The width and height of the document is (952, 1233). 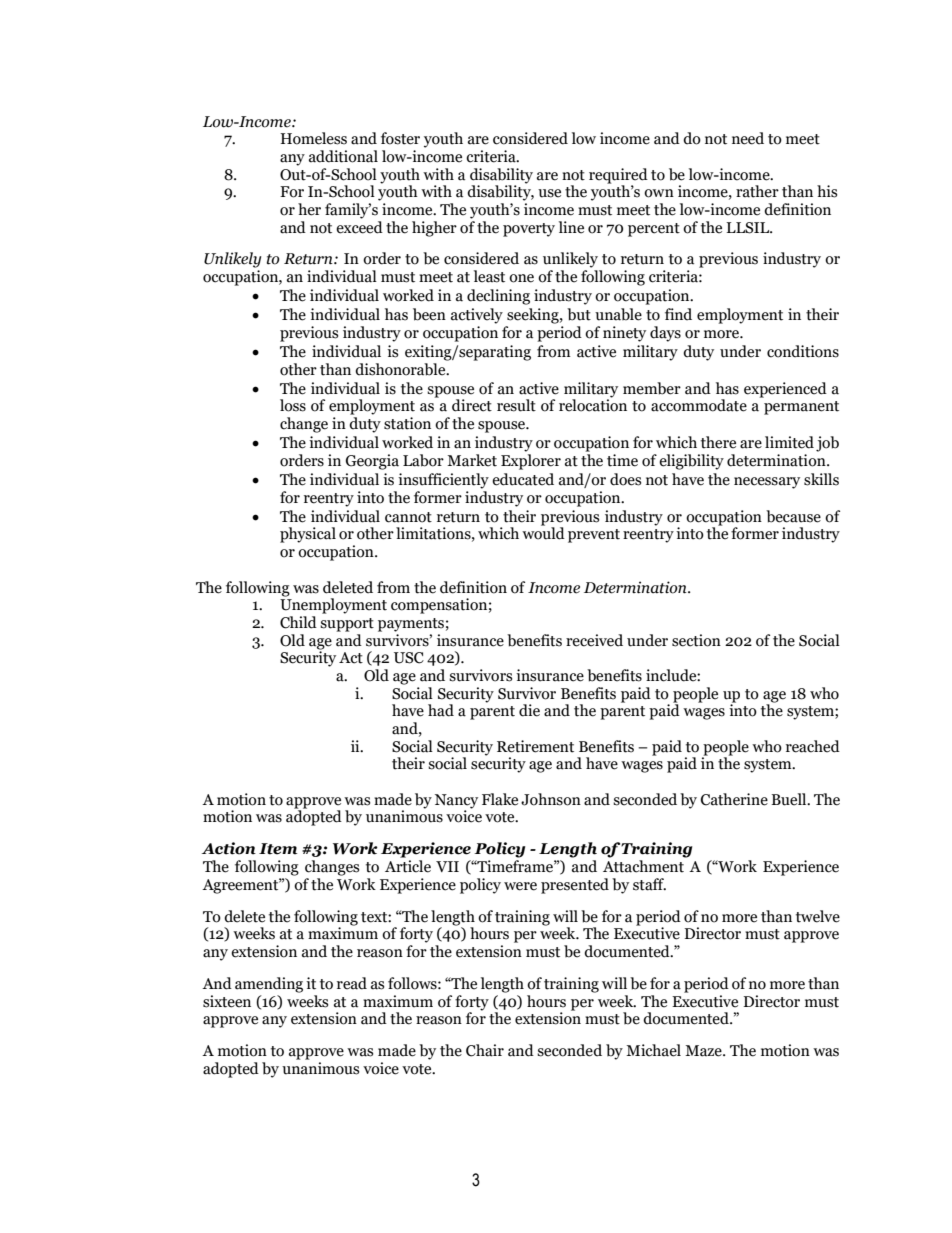 What do you see at coordinates (529, 230) in the document?
I see `poverty` at bounding box center [529, 230].
